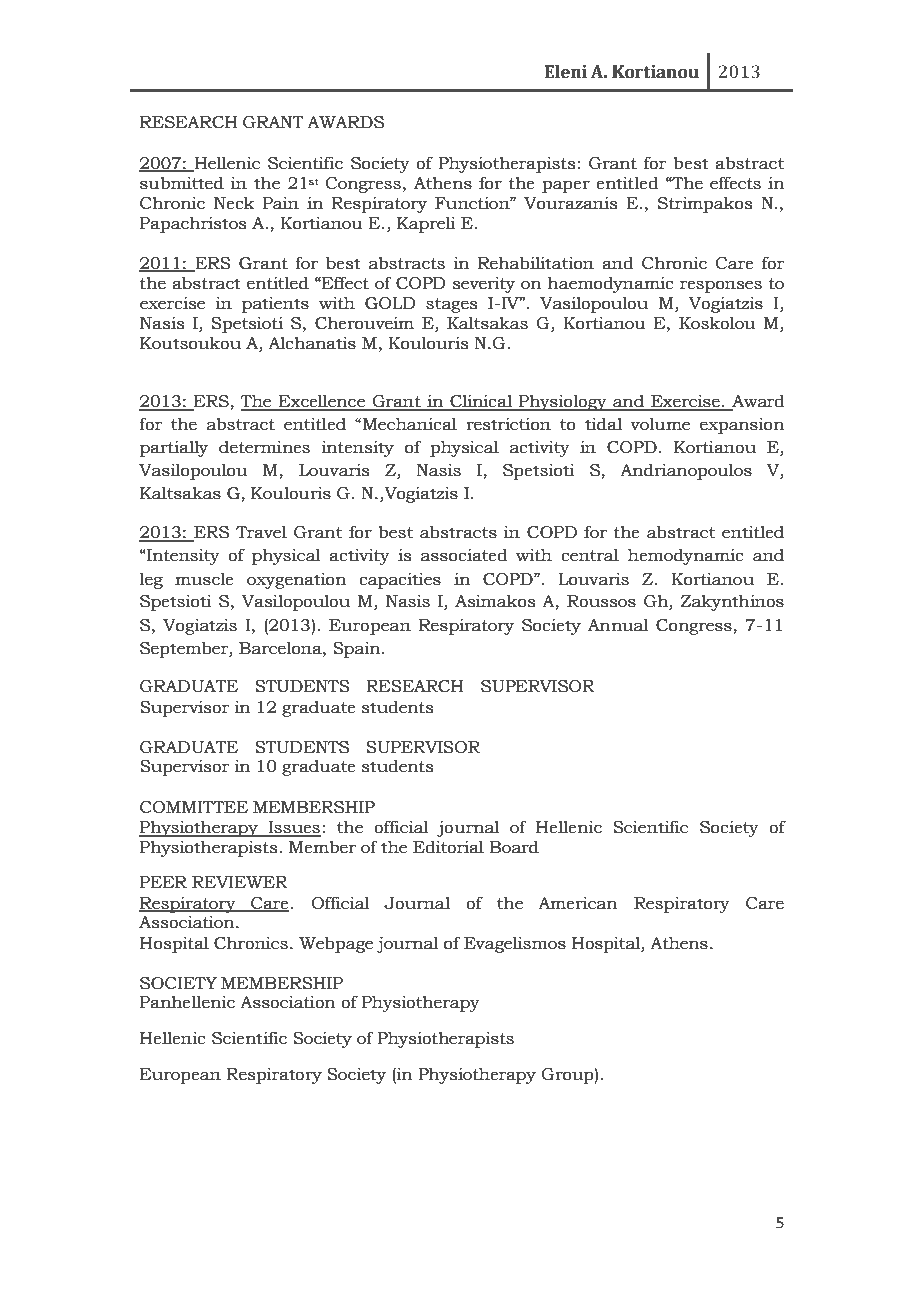 This document has width=924, height=1308. What do you see at coordinates (240, 882) in the document?
I see `REVIEWER` at bounding box center [240, 882].
